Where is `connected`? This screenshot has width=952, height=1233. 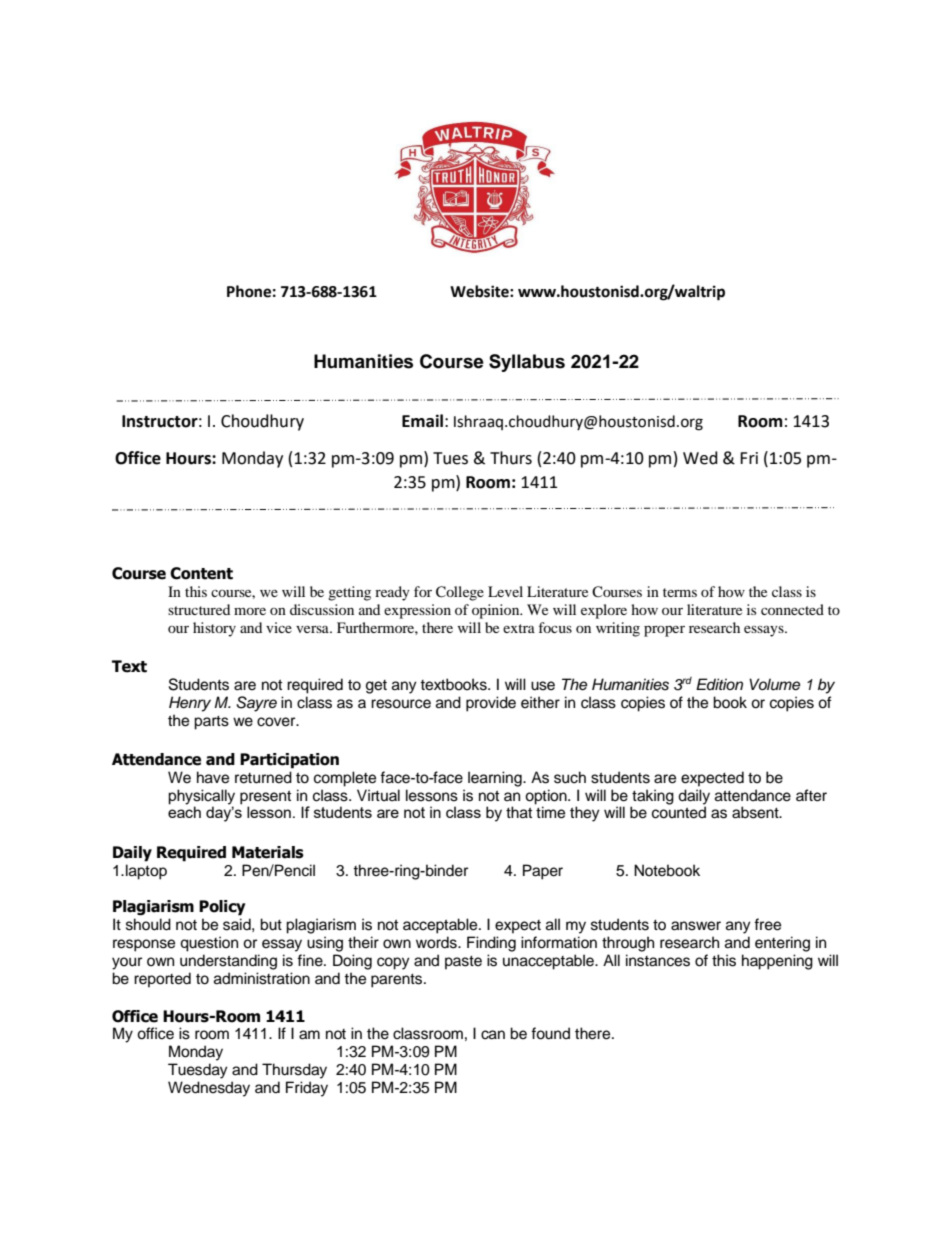
connected is located at coordinates (792, 609).
